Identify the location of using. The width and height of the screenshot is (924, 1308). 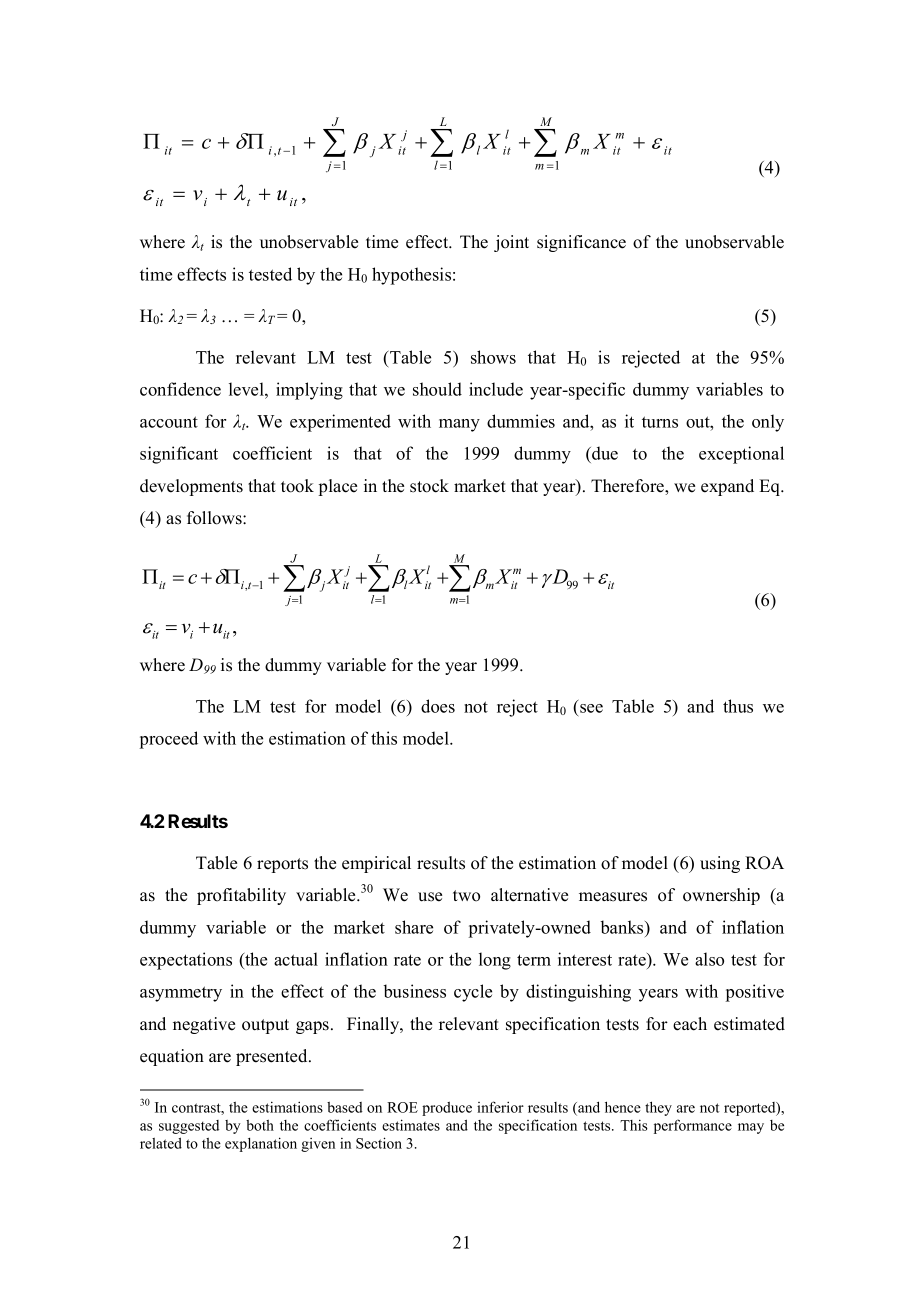
(720, 864).
